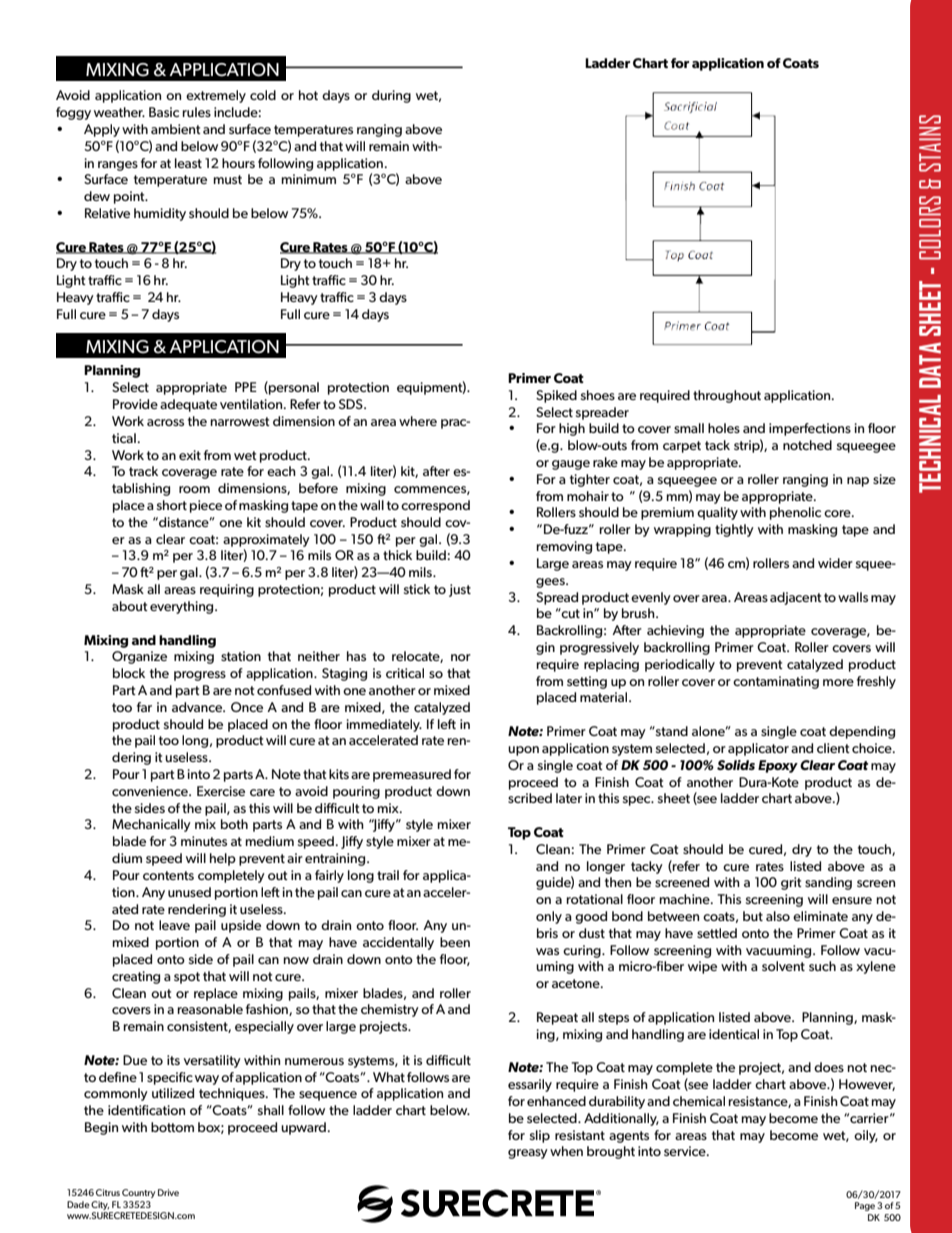 Image resolution: width=952 pixels, height=1233 pixels. Describe the element at coordinates (455, 942) in the screenshot. I see `been` at that location.
